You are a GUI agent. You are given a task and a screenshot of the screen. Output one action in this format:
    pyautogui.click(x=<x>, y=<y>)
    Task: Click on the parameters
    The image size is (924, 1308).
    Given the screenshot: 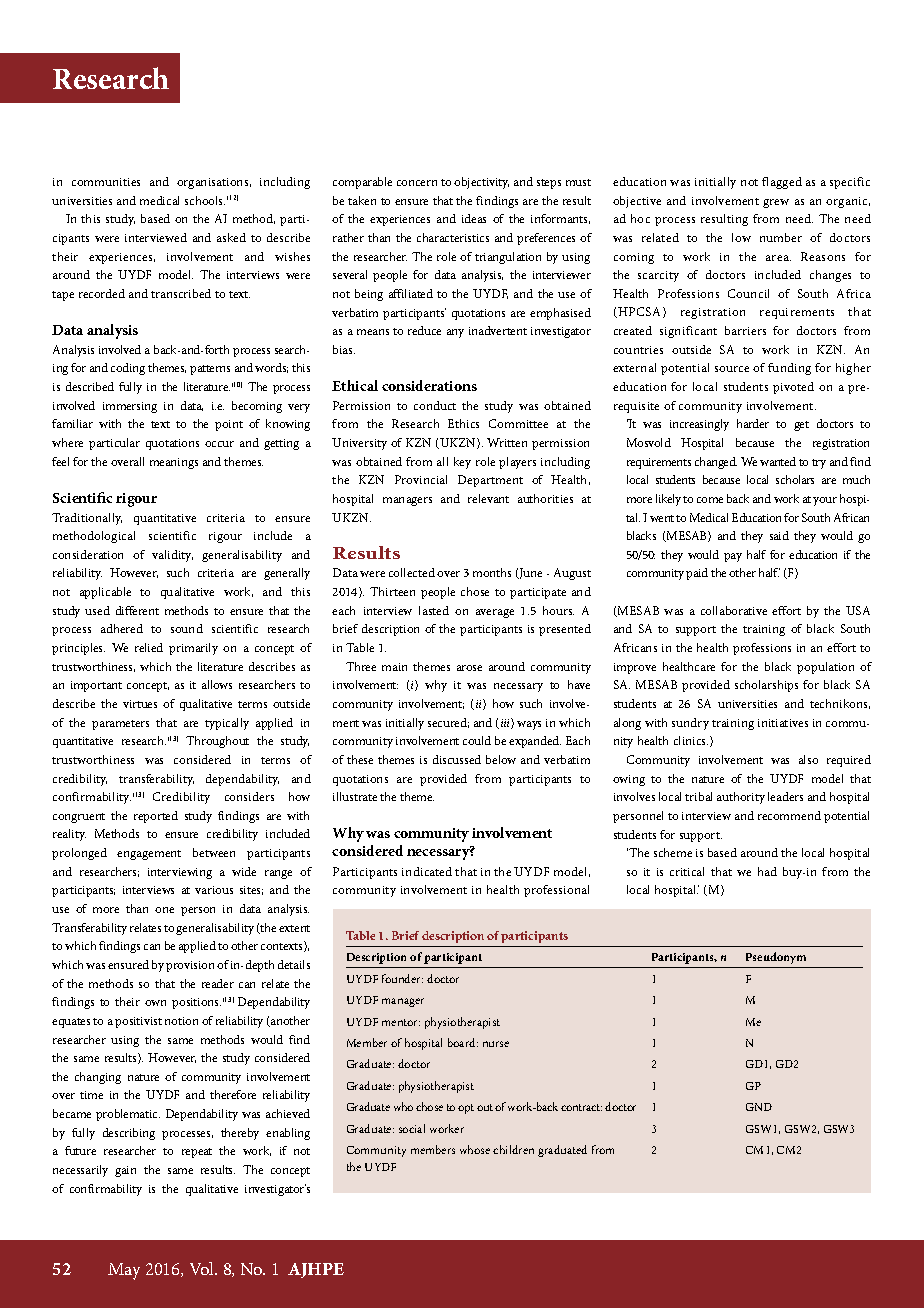 What is the action you would take?
    pyautogui.click(x=120, y=725)
